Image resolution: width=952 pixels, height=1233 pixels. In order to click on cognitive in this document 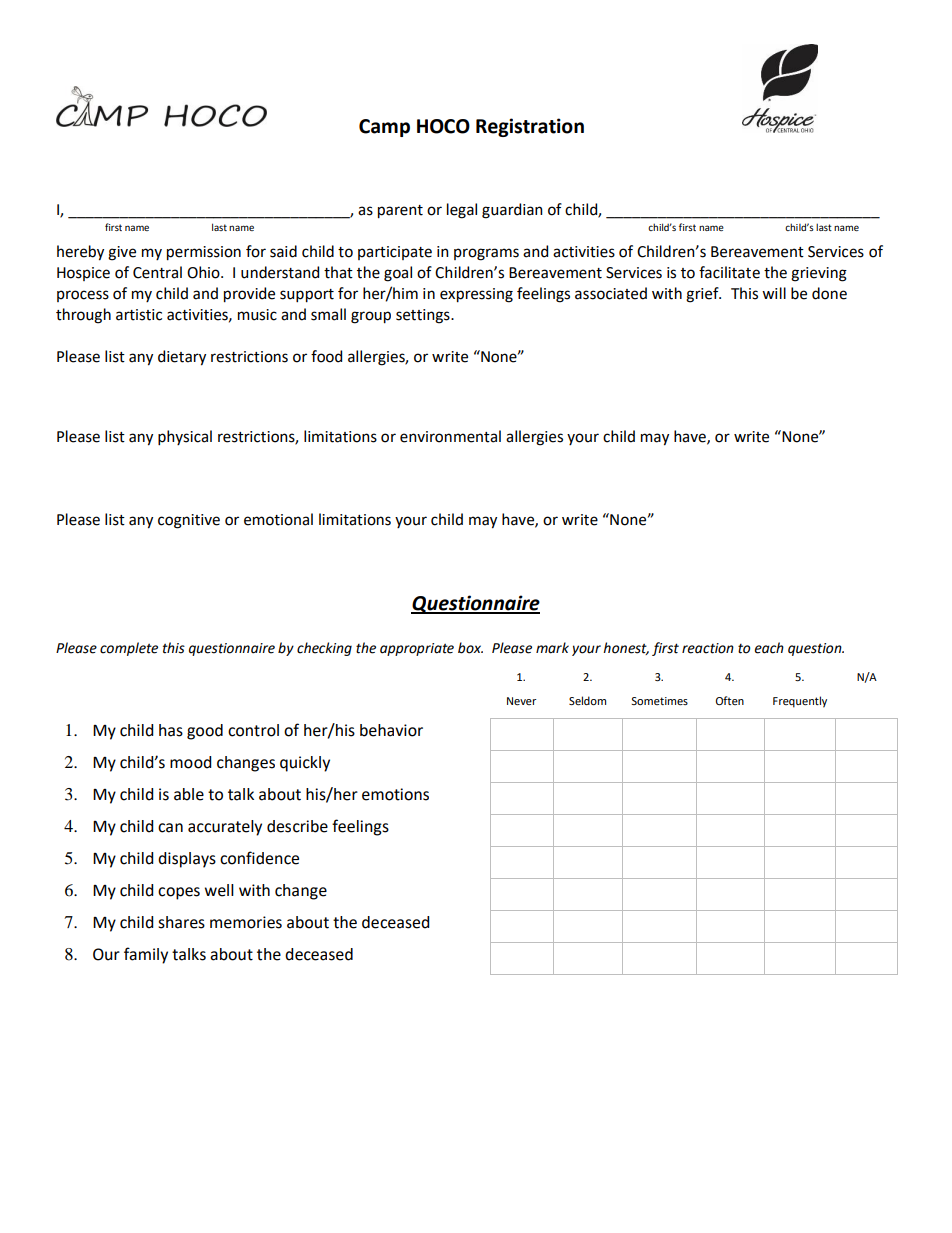, I will do `click(189, 521)`.
